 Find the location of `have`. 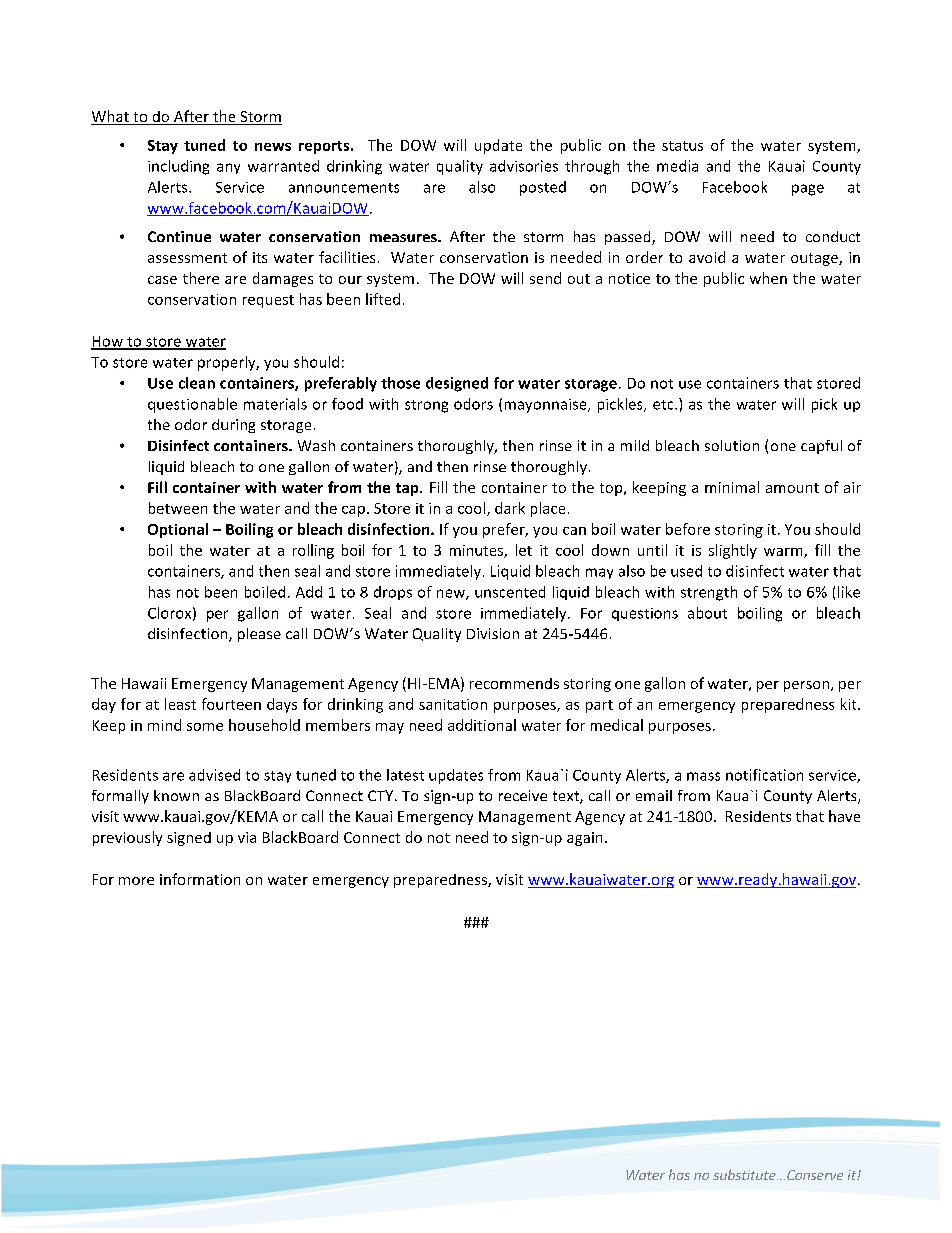

have is located at coordinates (844, 816).
